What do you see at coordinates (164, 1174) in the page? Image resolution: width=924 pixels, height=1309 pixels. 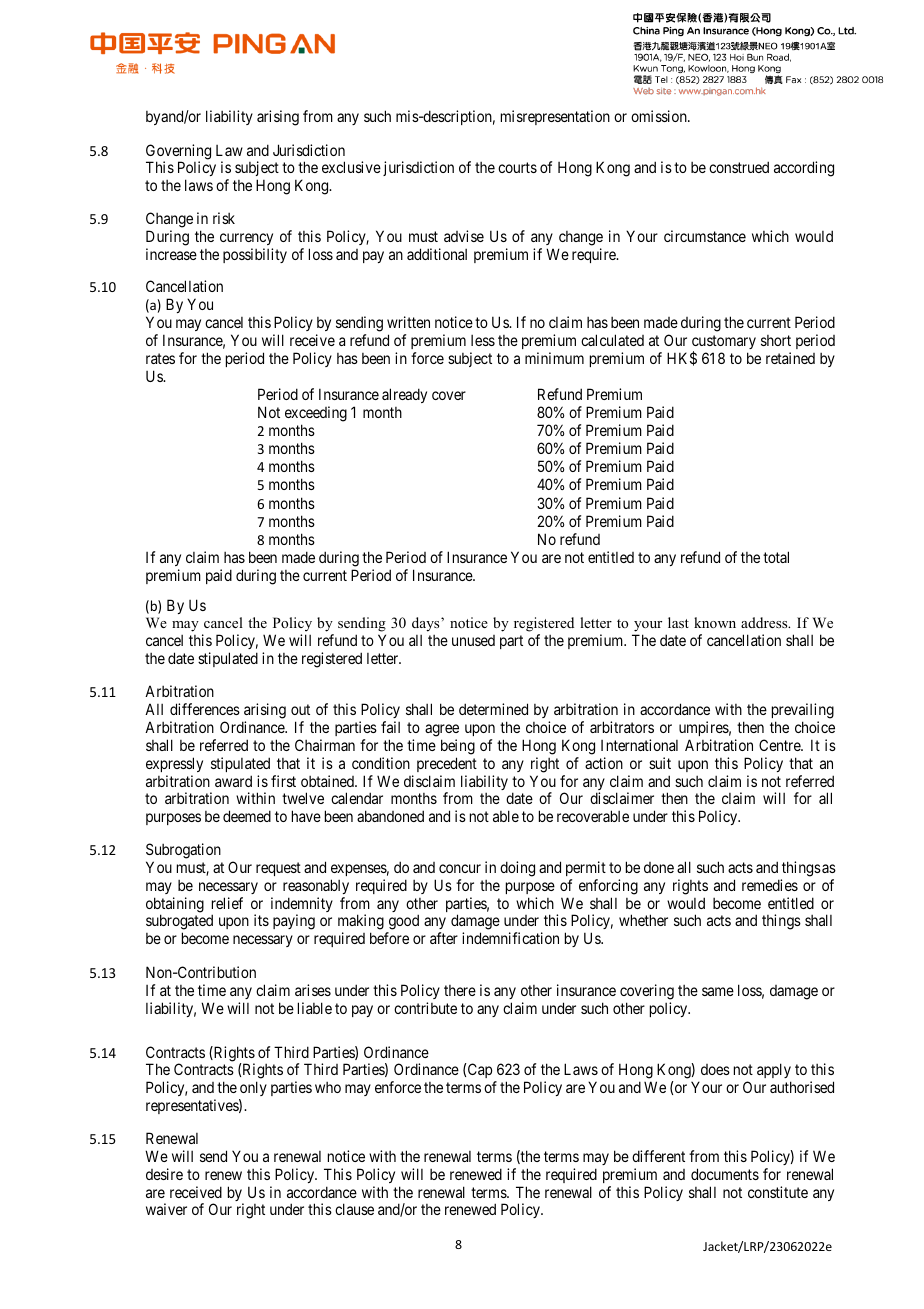 I see `desire` at bounding box center [164, 1174].
